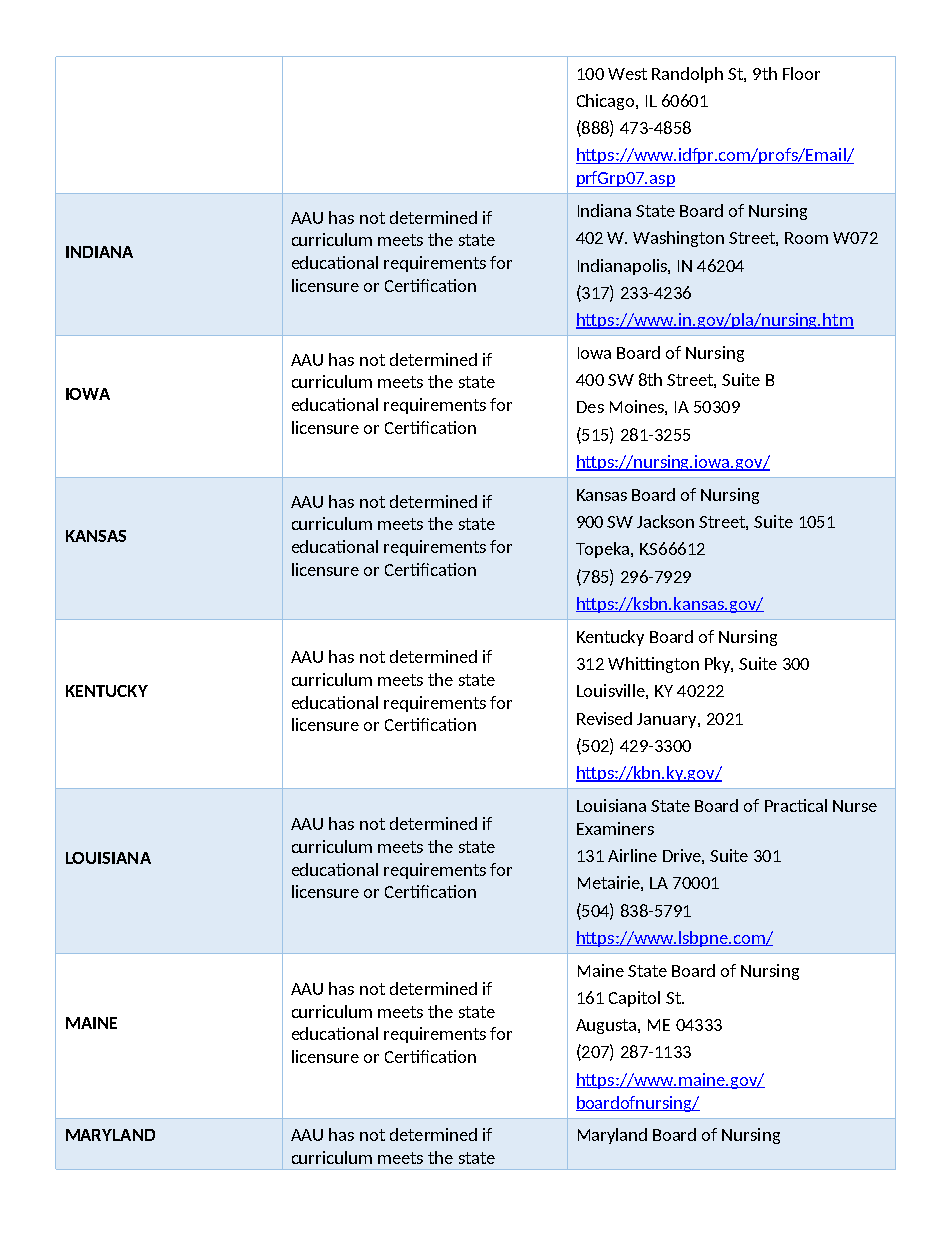 Image resolution: width=952 pixels, height=1233 pixels. Describe the element at coordinates (607, 102) in the screenshot. I see `Chicago` at that location.
